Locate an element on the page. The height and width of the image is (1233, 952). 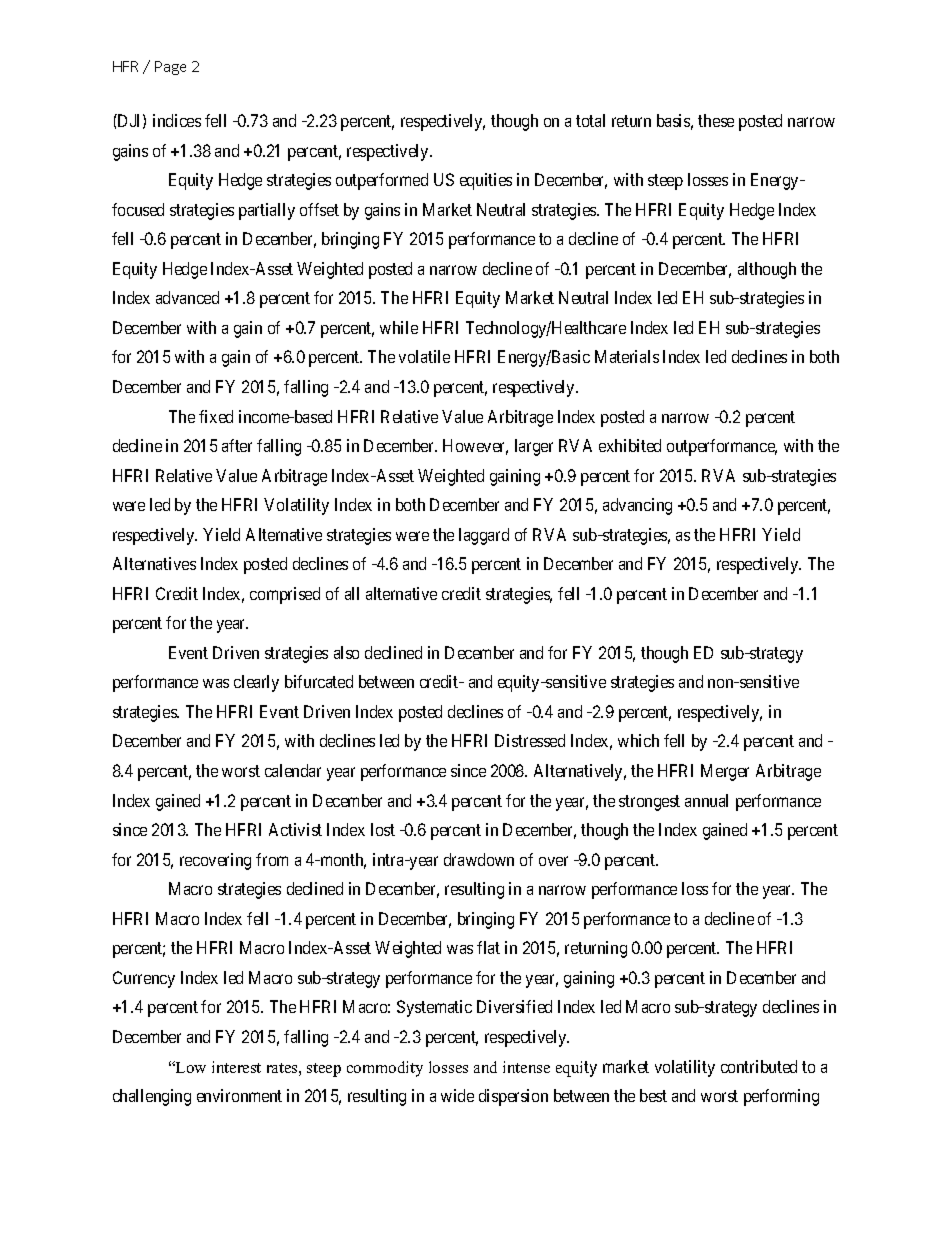
indices is located at coordinates (177, 120).
